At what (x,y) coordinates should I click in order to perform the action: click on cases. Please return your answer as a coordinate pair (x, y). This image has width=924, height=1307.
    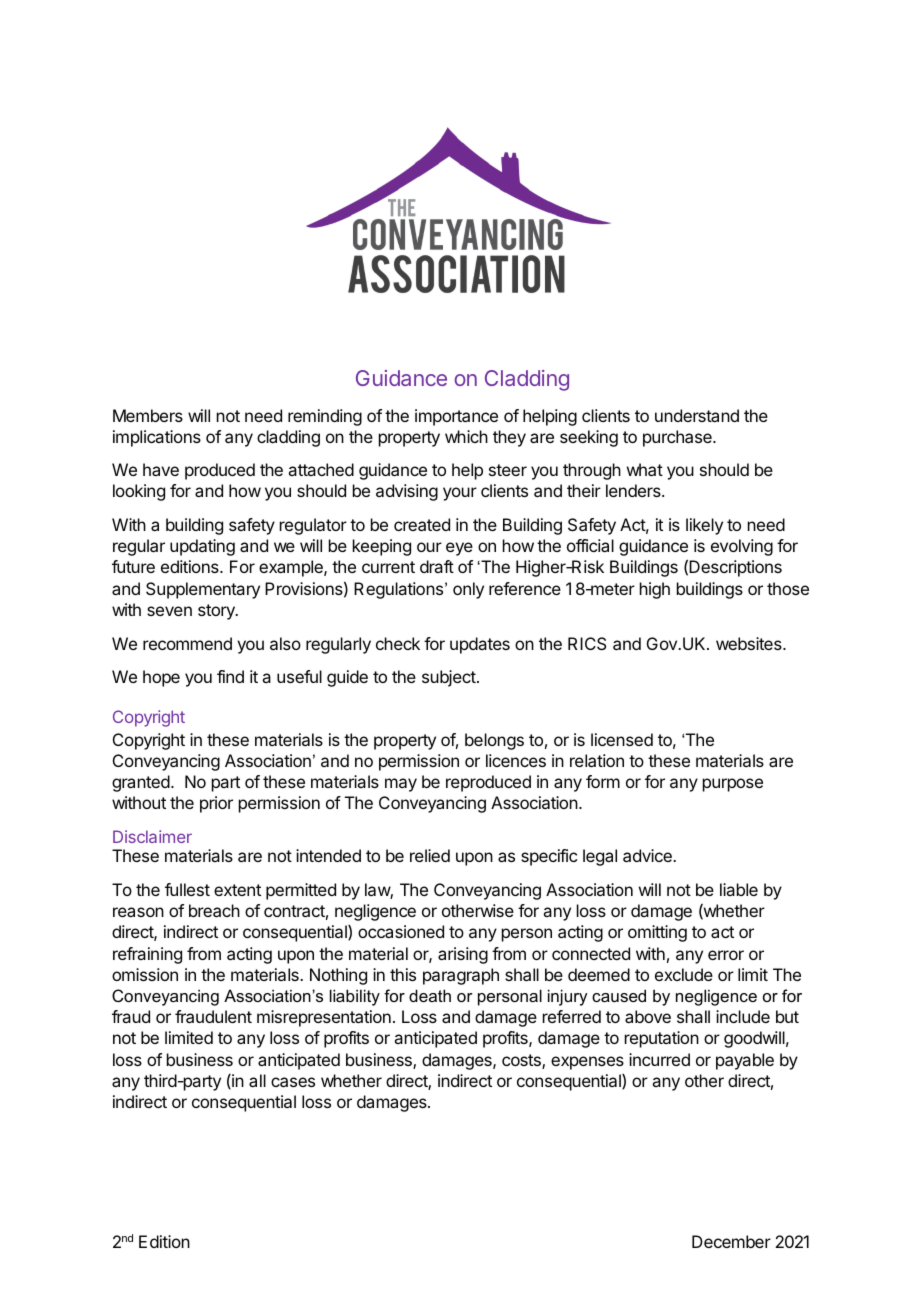
    Looking at the image, I should click on (293, 1082).
